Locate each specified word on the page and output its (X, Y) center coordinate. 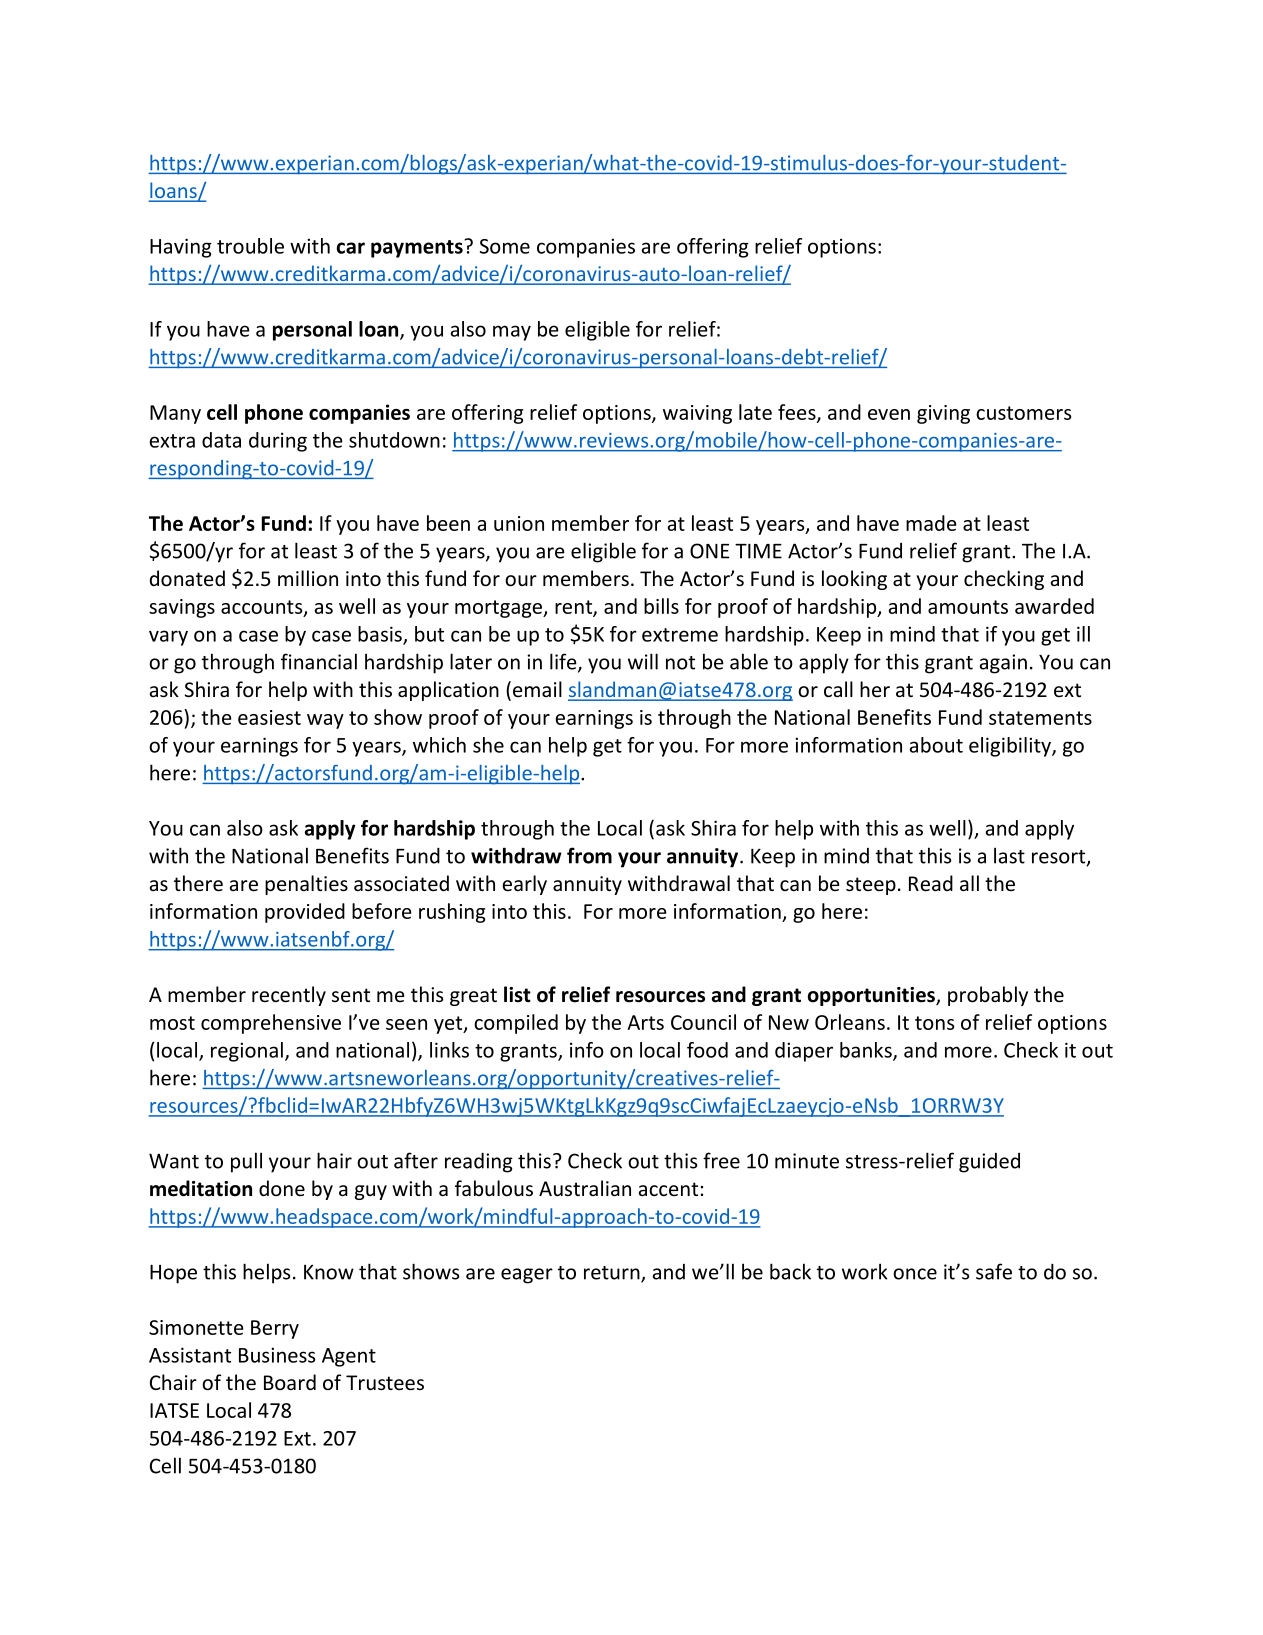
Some (505, 246)
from (589, 855)
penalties (306, 885)
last (1009, 855)
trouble (250, 246)
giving (943, 414)
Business (277, 1355)
